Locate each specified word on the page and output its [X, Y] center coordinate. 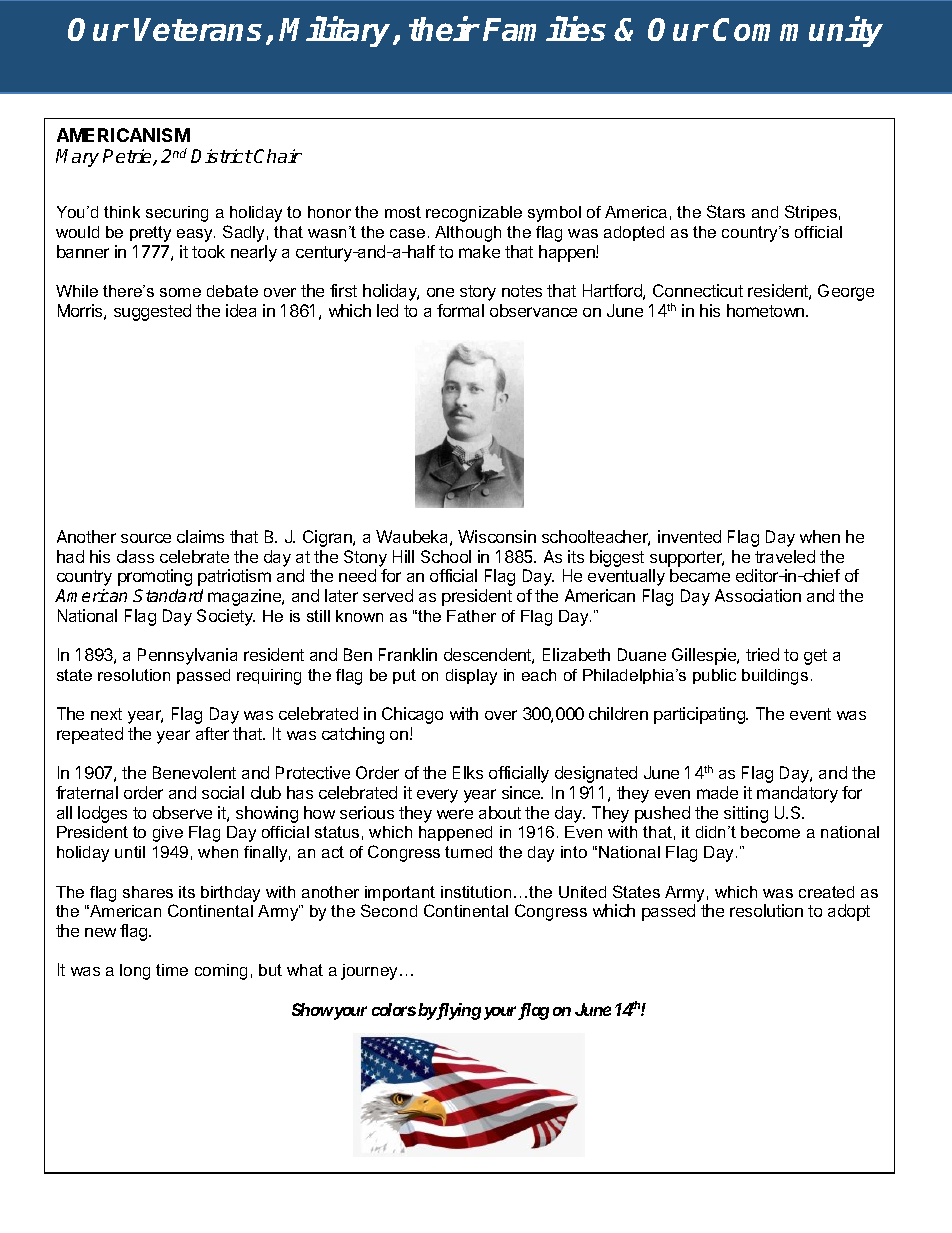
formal [460, 310]
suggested [152, 312]
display [471, 677]
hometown [767, 310]
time [172, 970]
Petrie [128, 157]
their [444, 29]
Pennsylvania [187, 656]
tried [762, 654]
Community [798, 31]
